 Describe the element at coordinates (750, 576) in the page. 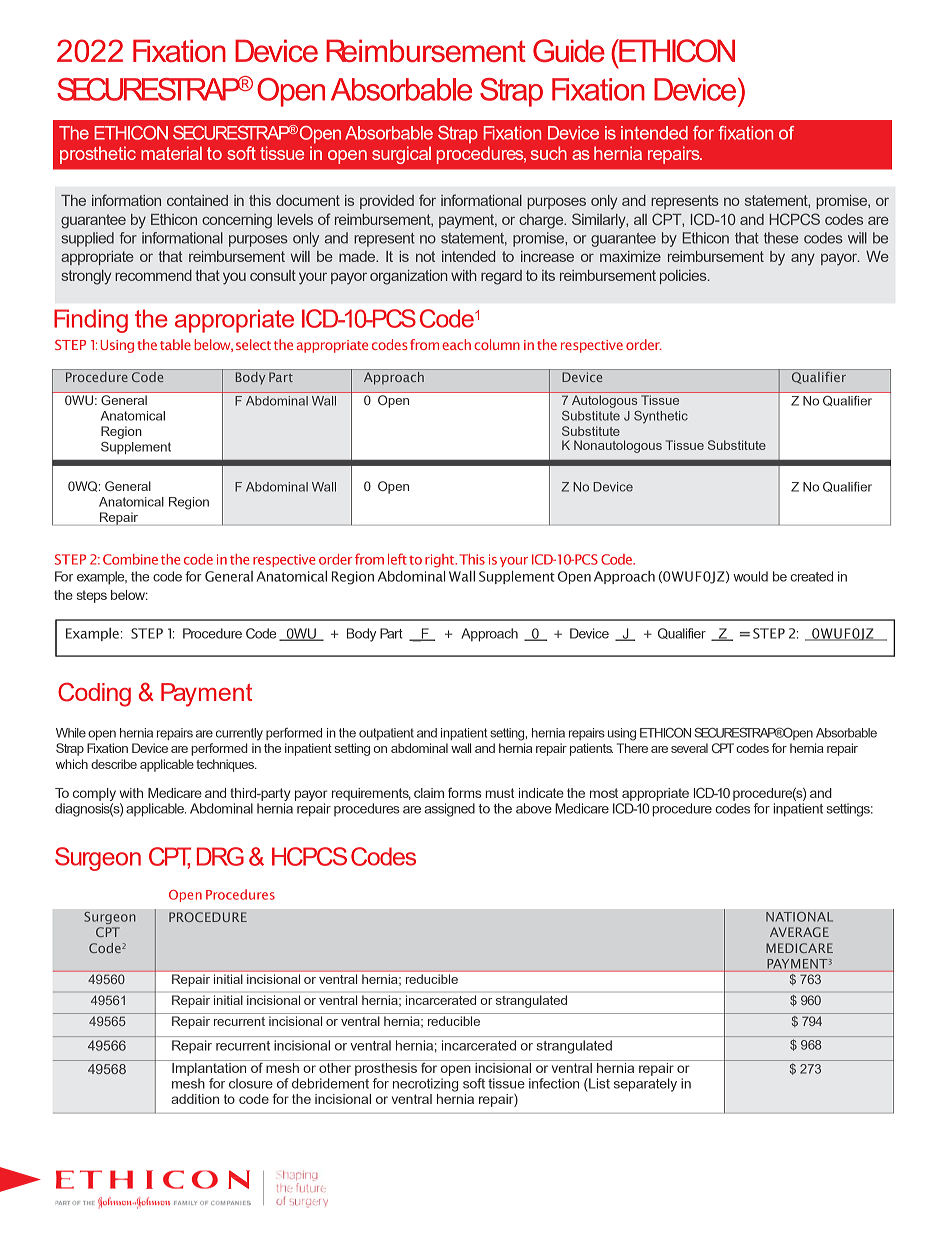

I see `would` at that location.
